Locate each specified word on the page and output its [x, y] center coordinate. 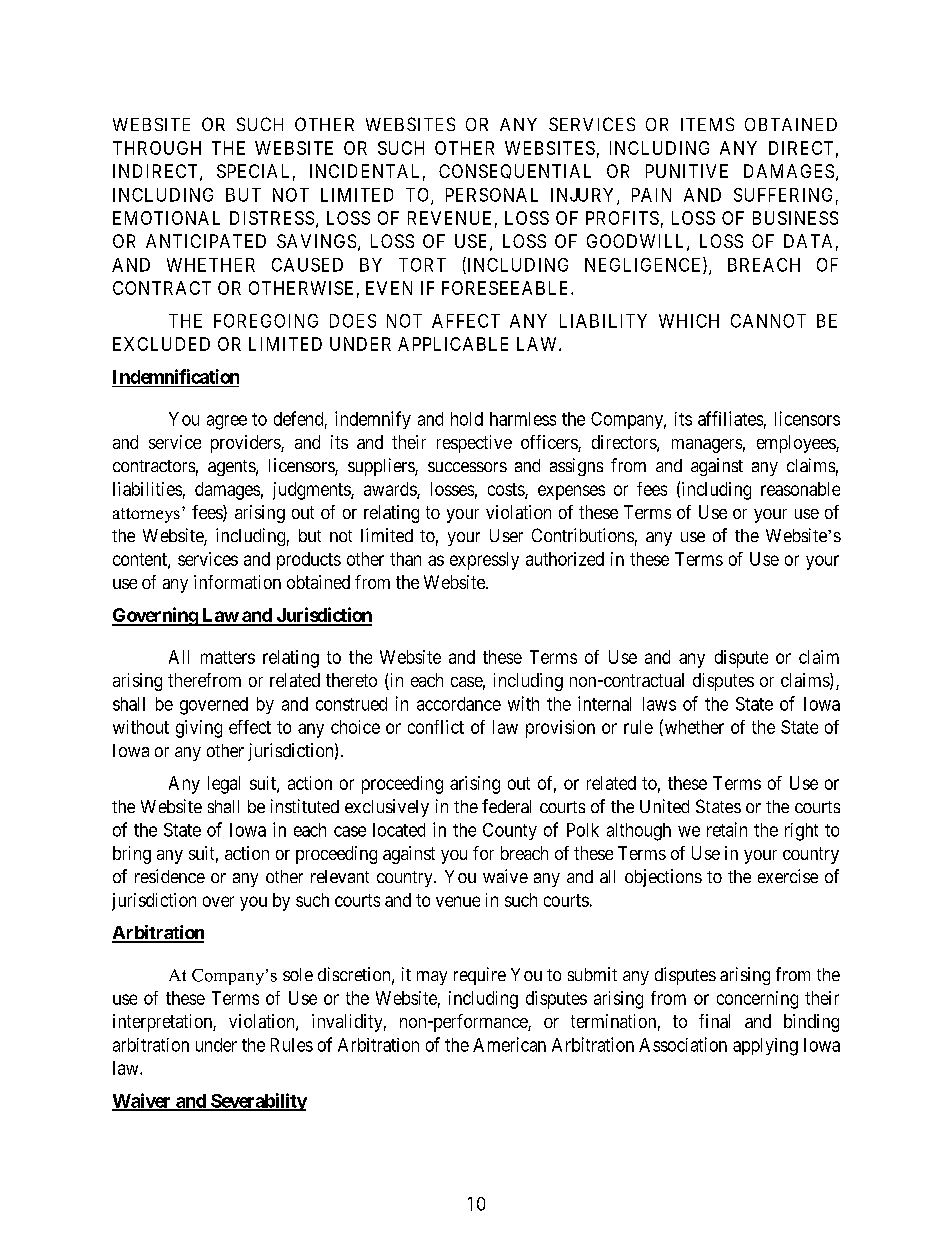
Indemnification [176, 376]
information [237, 582]
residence [170, 876]
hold [467, 419]
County [510, 831]
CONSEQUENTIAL [515, 171]
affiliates [730, 418]
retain [727, 829]
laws [659, 704]
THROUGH [157, 148]
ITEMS [707, 124]
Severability [258, 1102]
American [509, 1044]
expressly [484, 561]
